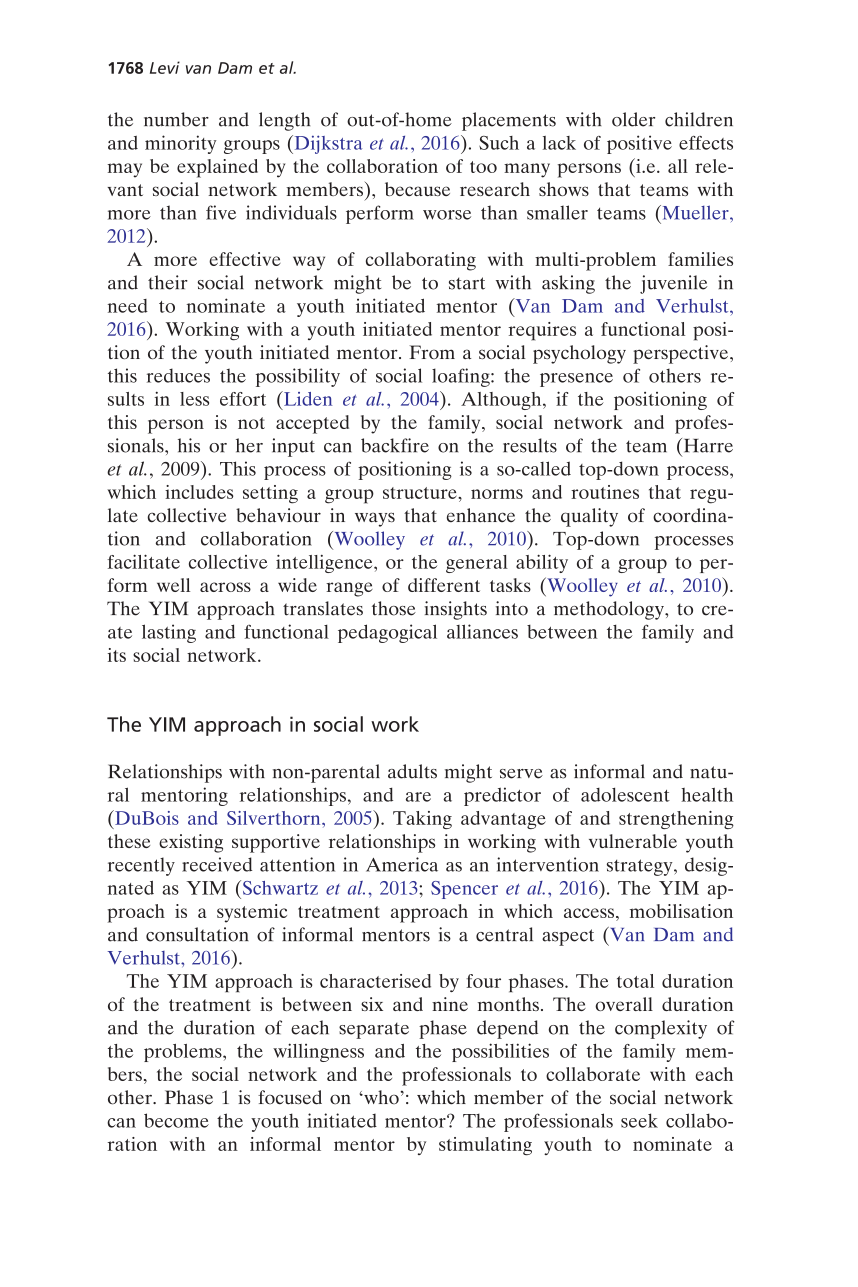 The width and height of the screenshot is (858, 1287). I want to click on number, so click(176, 119).
